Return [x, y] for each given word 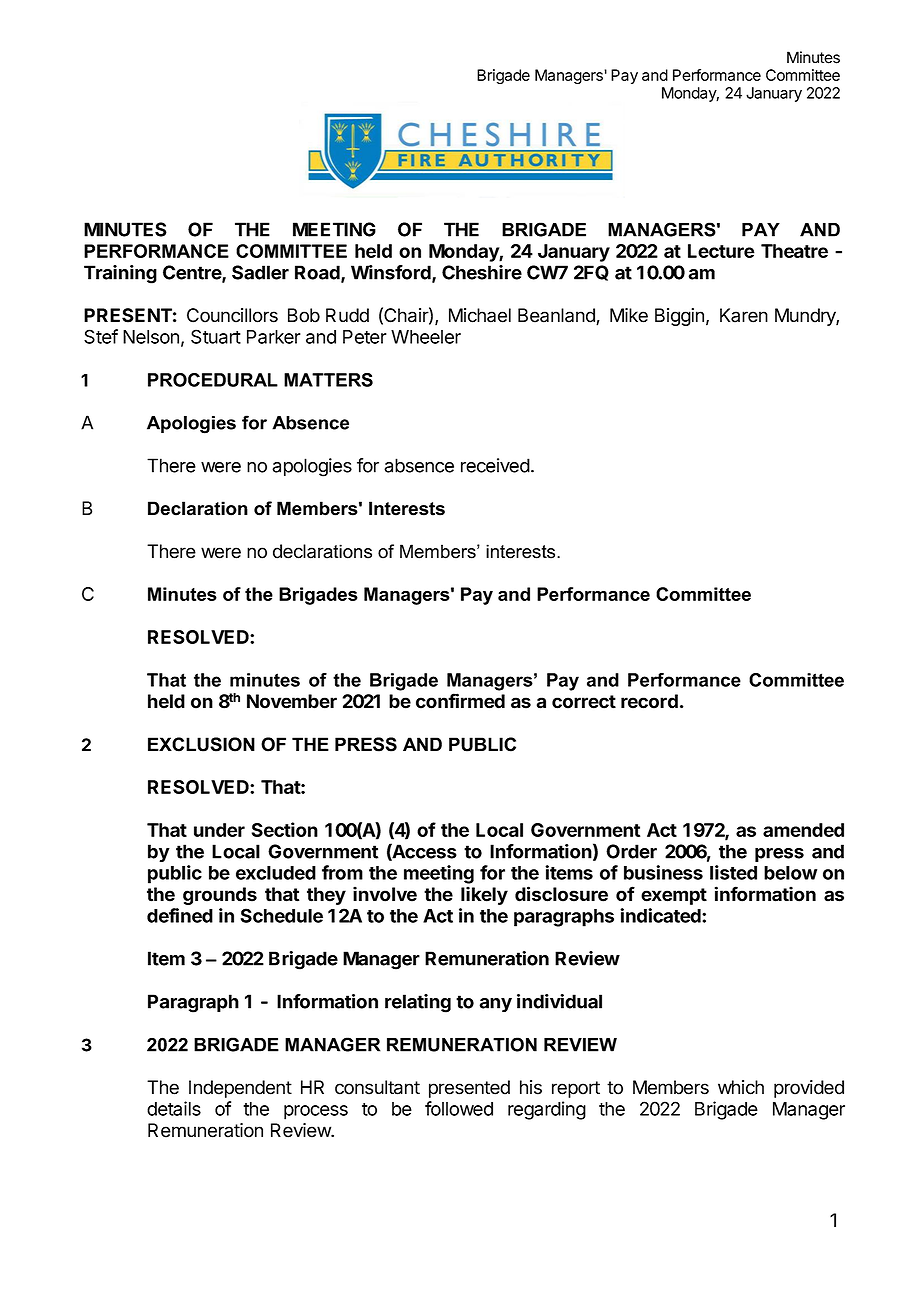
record [649, 701]
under [219, 830]
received [495, 465]
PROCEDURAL [213, 380]
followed [459, 1108]
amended [803, 830]
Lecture [721, 251]
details [174, 1108]
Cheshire [482, 272]
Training [120, 274]
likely [484, 895]
